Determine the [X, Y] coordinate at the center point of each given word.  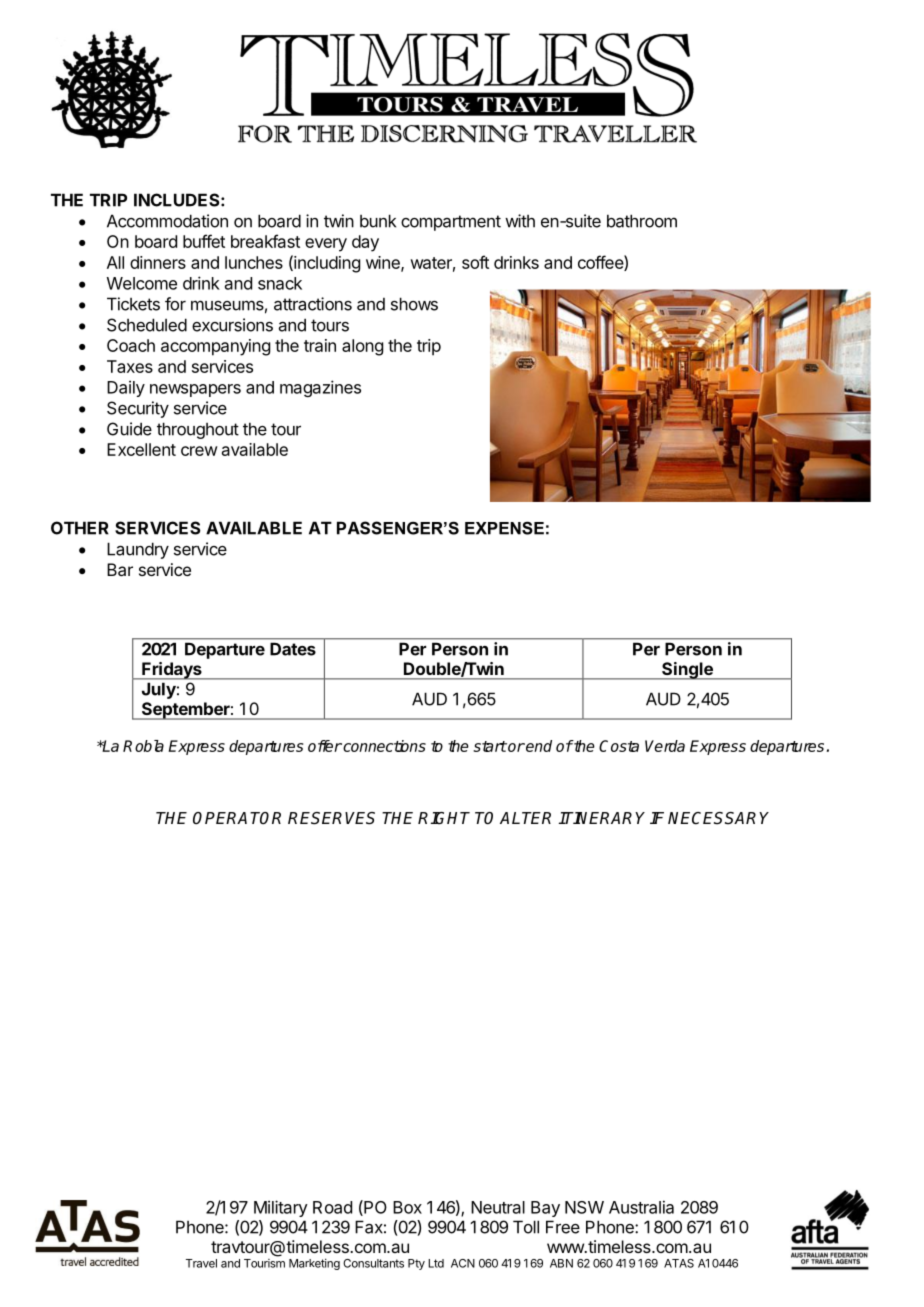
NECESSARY [718, 818]
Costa [619, 746]
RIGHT [444, 818]
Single [687, 671]
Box [407, 1207]
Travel [201, 1263]
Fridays [172, 671]
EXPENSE [504, 528]
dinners [158, 262]
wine [384, 263]
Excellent [141, 449]
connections [383, 746]
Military [281, 1208]
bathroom [642, 221]
